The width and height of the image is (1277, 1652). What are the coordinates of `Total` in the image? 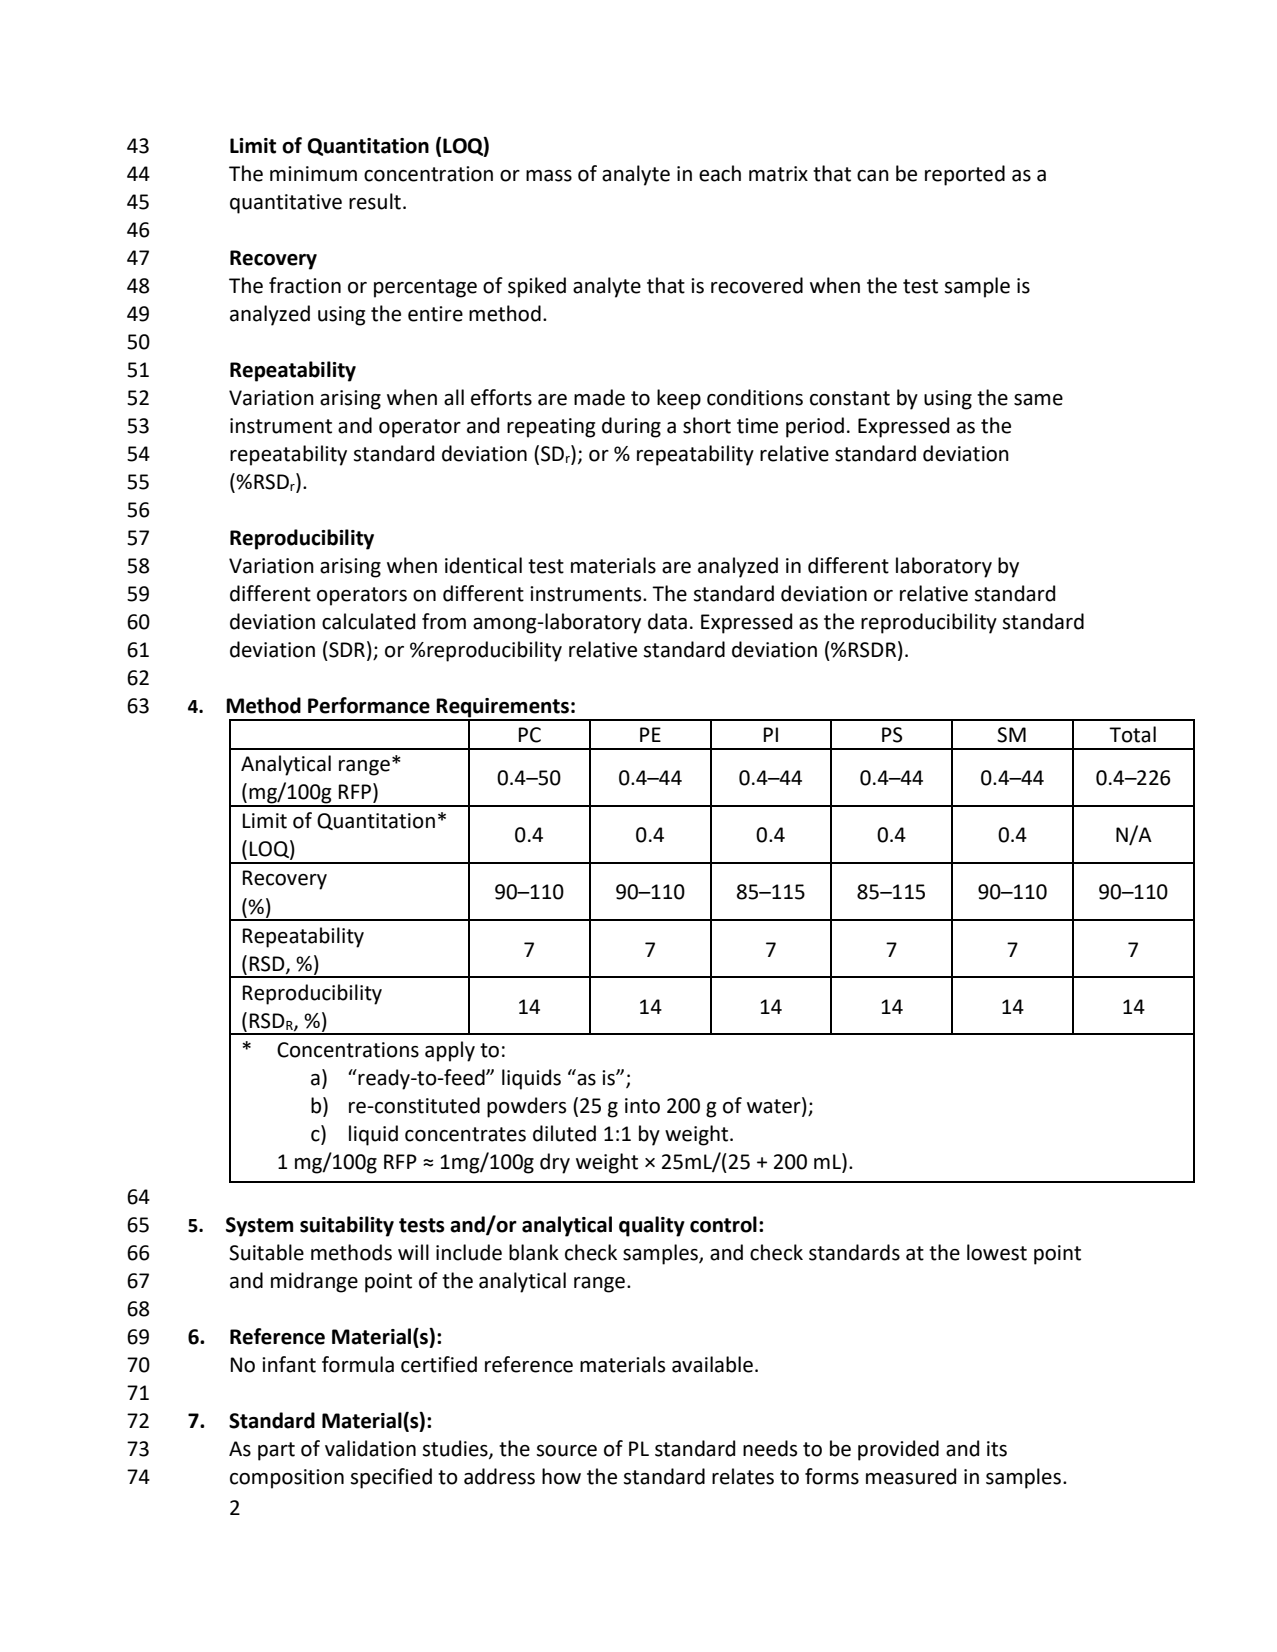 It's located at (1132, 734).
